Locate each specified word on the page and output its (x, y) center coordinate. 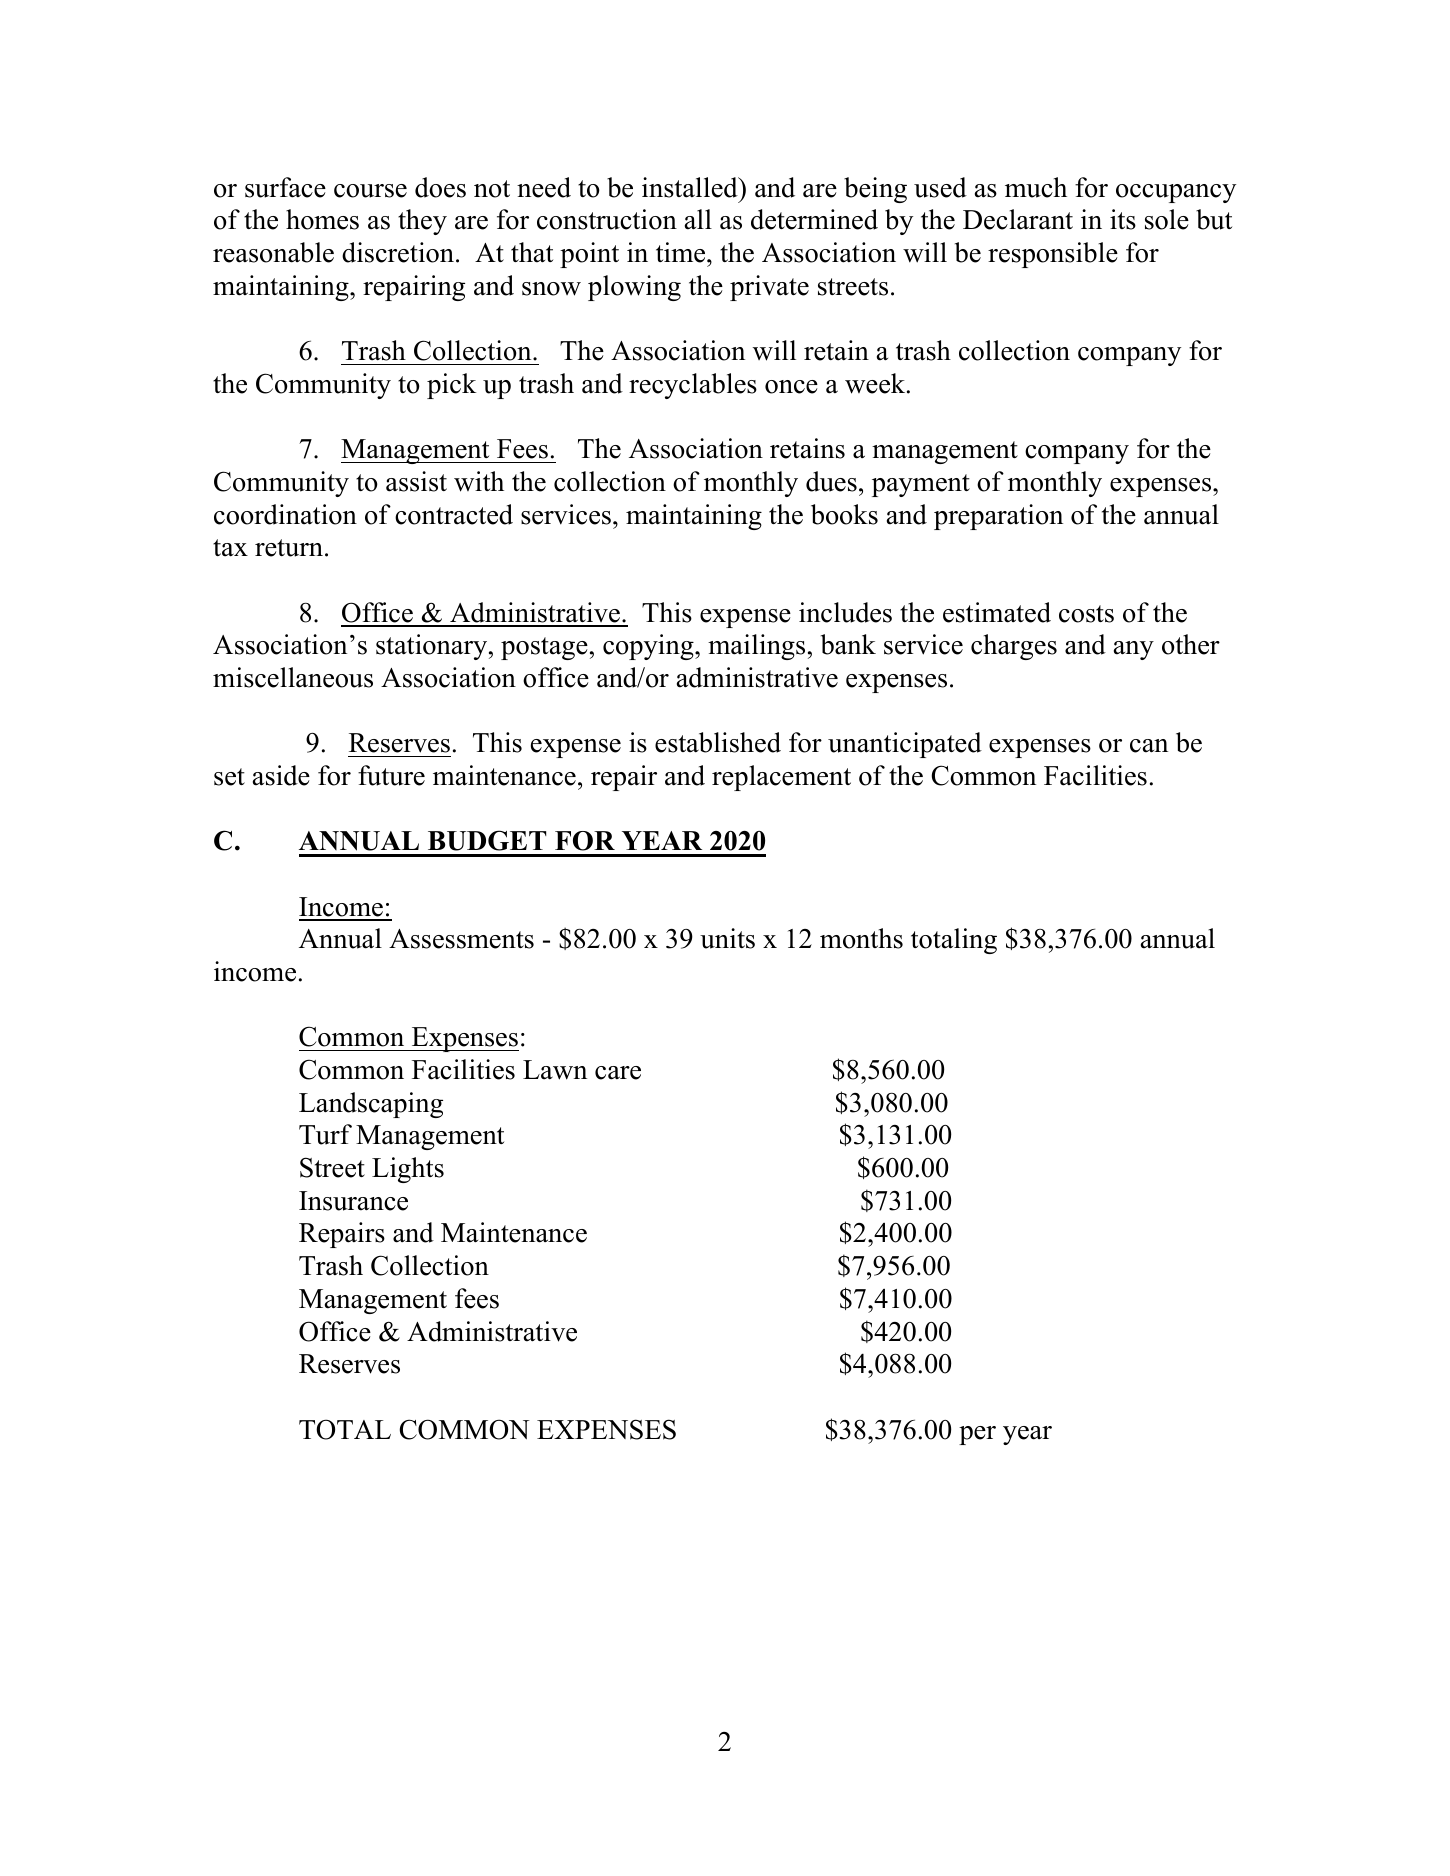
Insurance (353, 1201)
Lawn (555, 1070)
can (1149, 746)
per (977, 1435)
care (618, 1073)
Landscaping (371, 1105)
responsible (1053, 255)
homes (322, 219)
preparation (998, 517)
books (844, 514)
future (391, 775)
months (861, 938)
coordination (285, 514)
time (682, 252)
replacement (781, 778)
